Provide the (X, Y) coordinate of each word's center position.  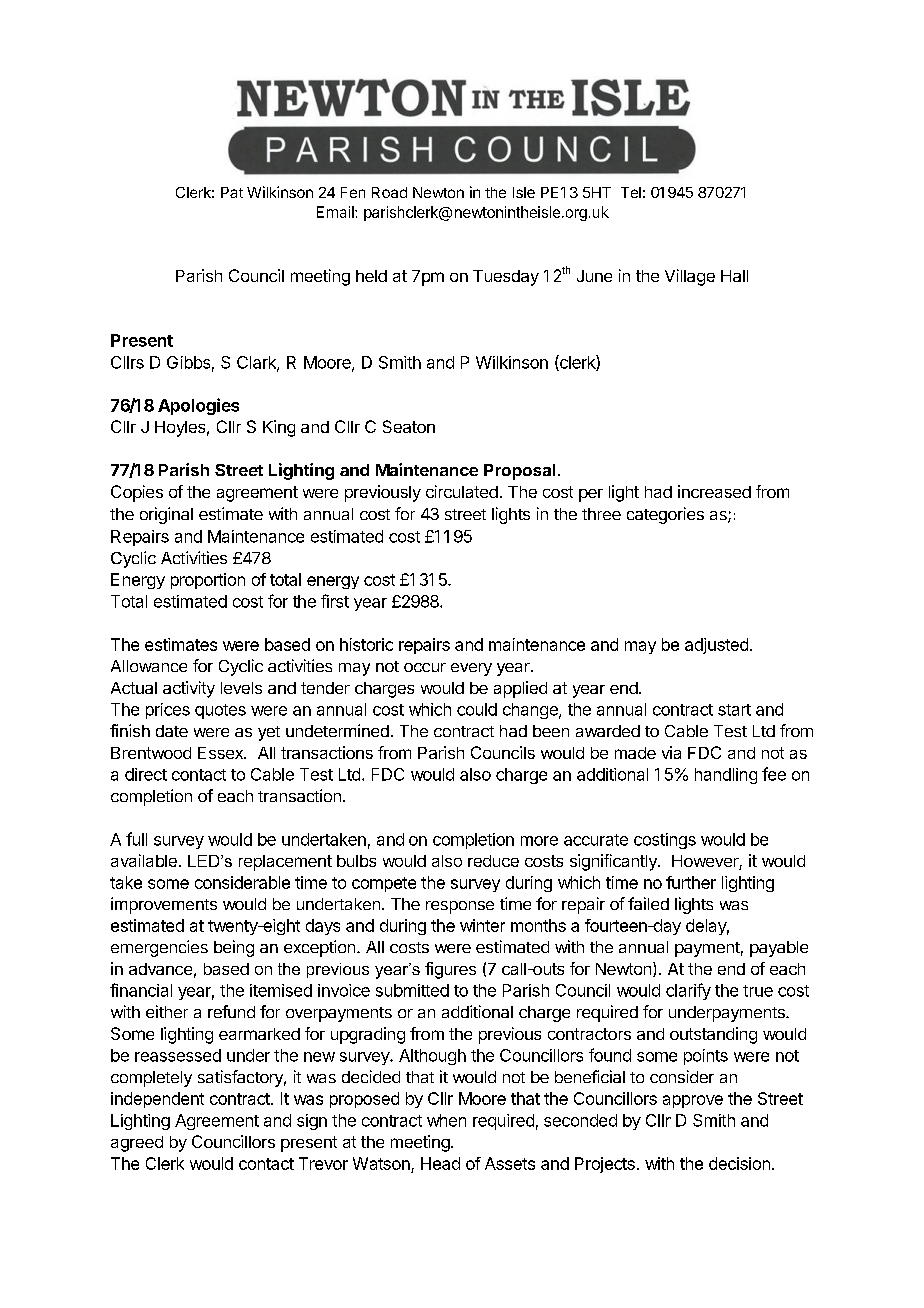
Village (690, 277)
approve (693, 1101)
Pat (232, 192)
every (471, 669)
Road (389, 192)
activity (189, 689)
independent (157, 1100)
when (446, 1120)
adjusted (716, 646)
